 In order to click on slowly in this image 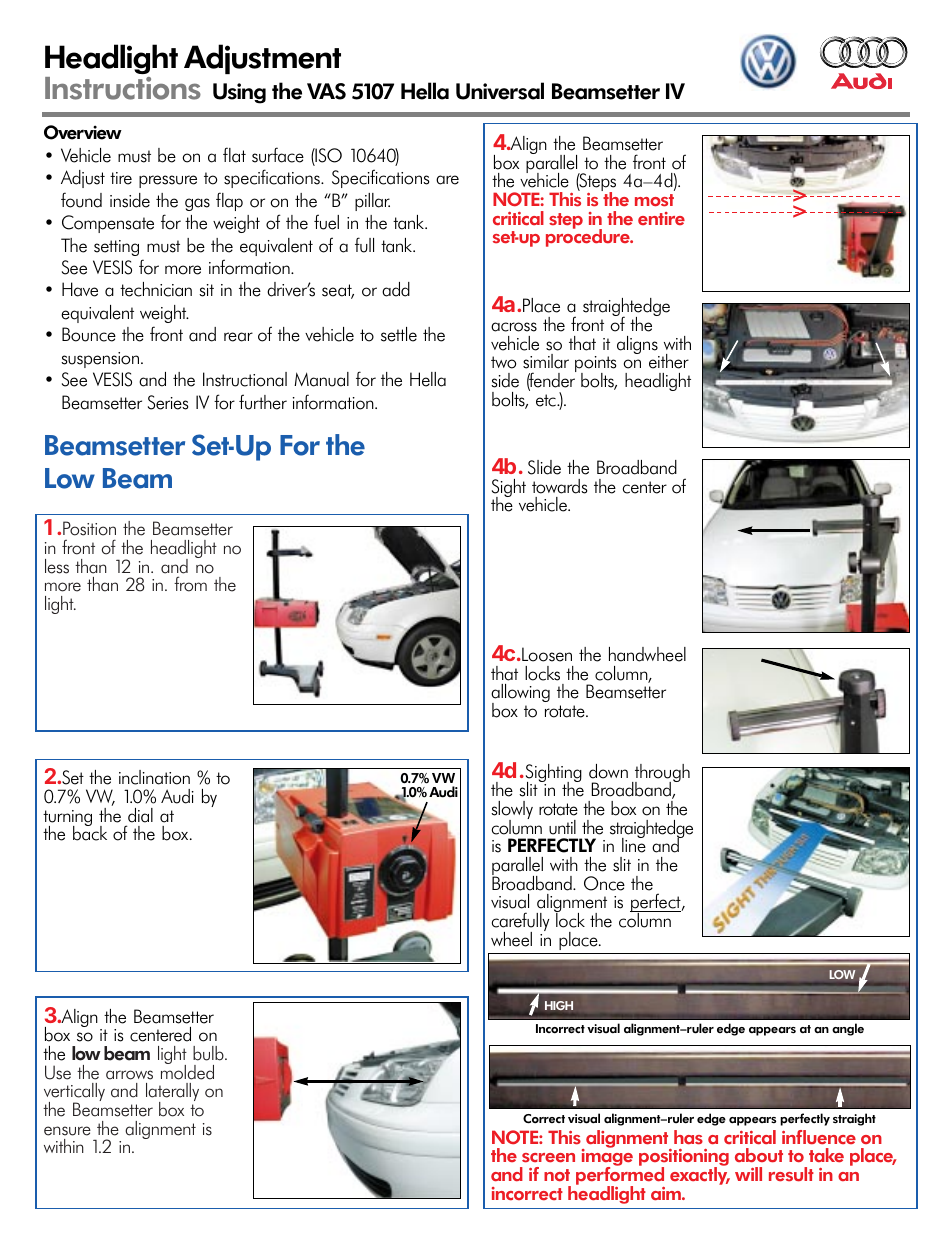, I will do `click(512, 811)`.
